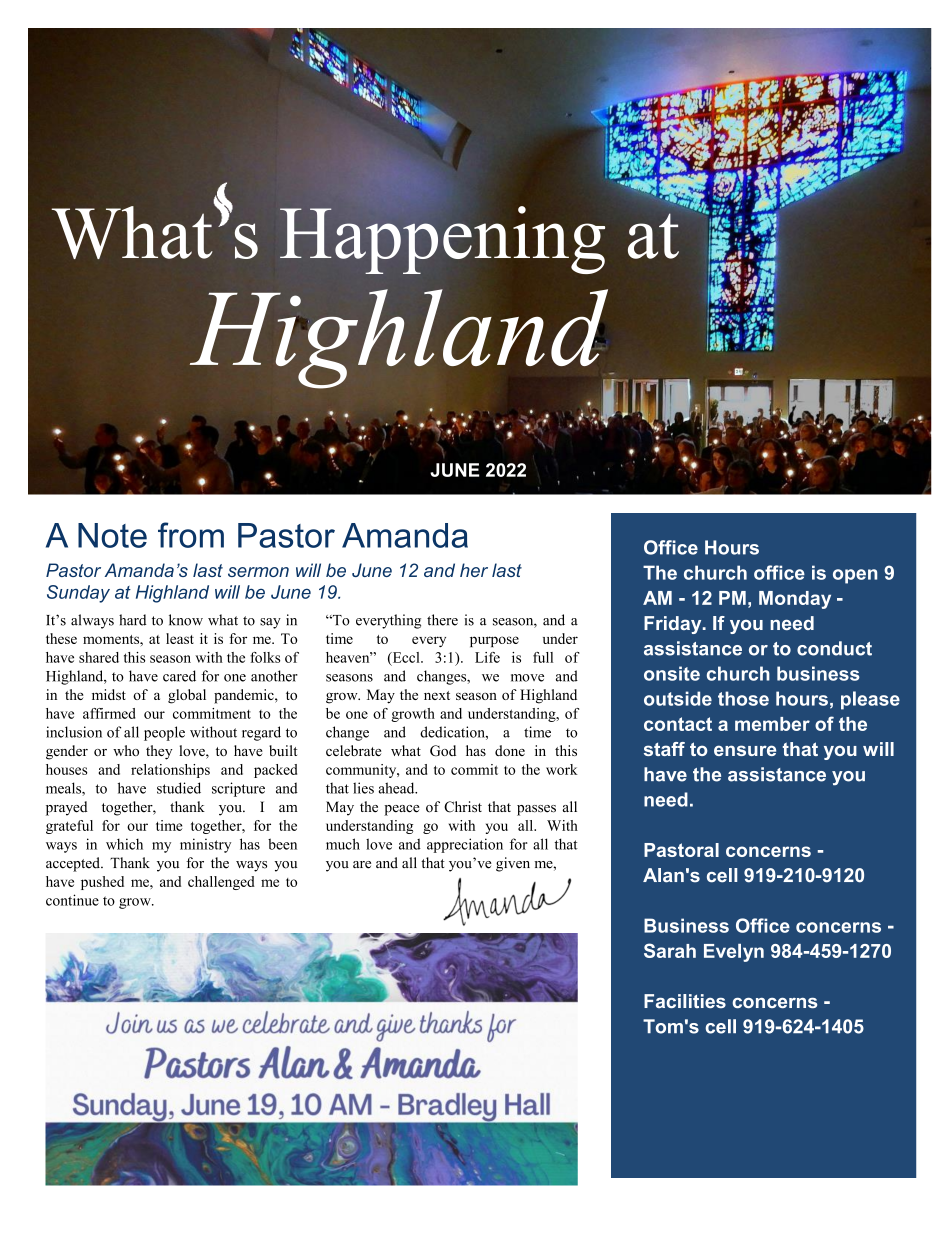 The image size is (952, 1233). What do you see at coordinates (258, 572) in the page?
I see `sermon` at bounding box center [258, 572].
